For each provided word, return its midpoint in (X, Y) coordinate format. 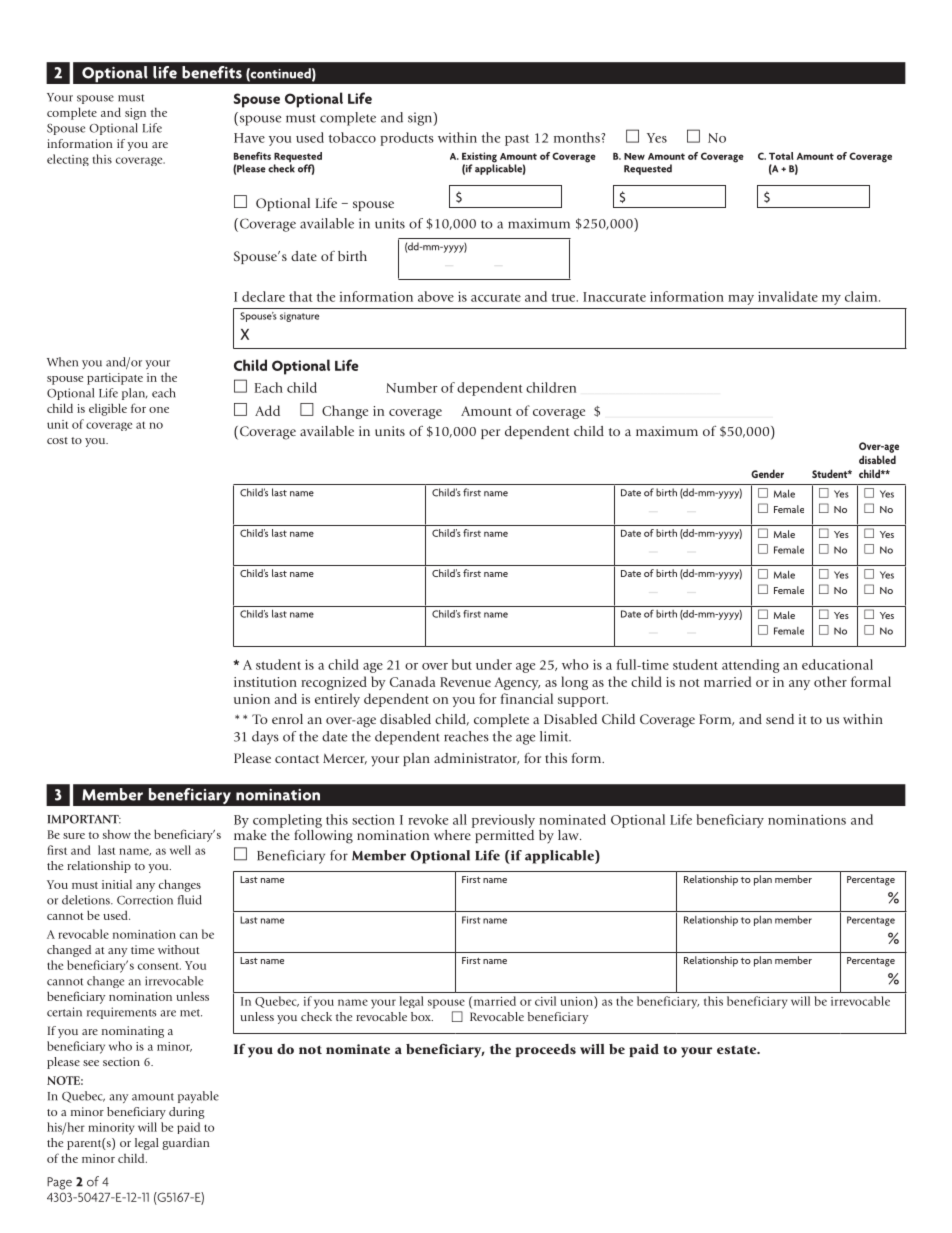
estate (738, 1050)
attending (751, 666)
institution (265, 682)
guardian (186, 1144)
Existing (479, 158)
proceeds (546, 1050)
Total (781, 156)
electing (68, 160)
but (462, 664)
